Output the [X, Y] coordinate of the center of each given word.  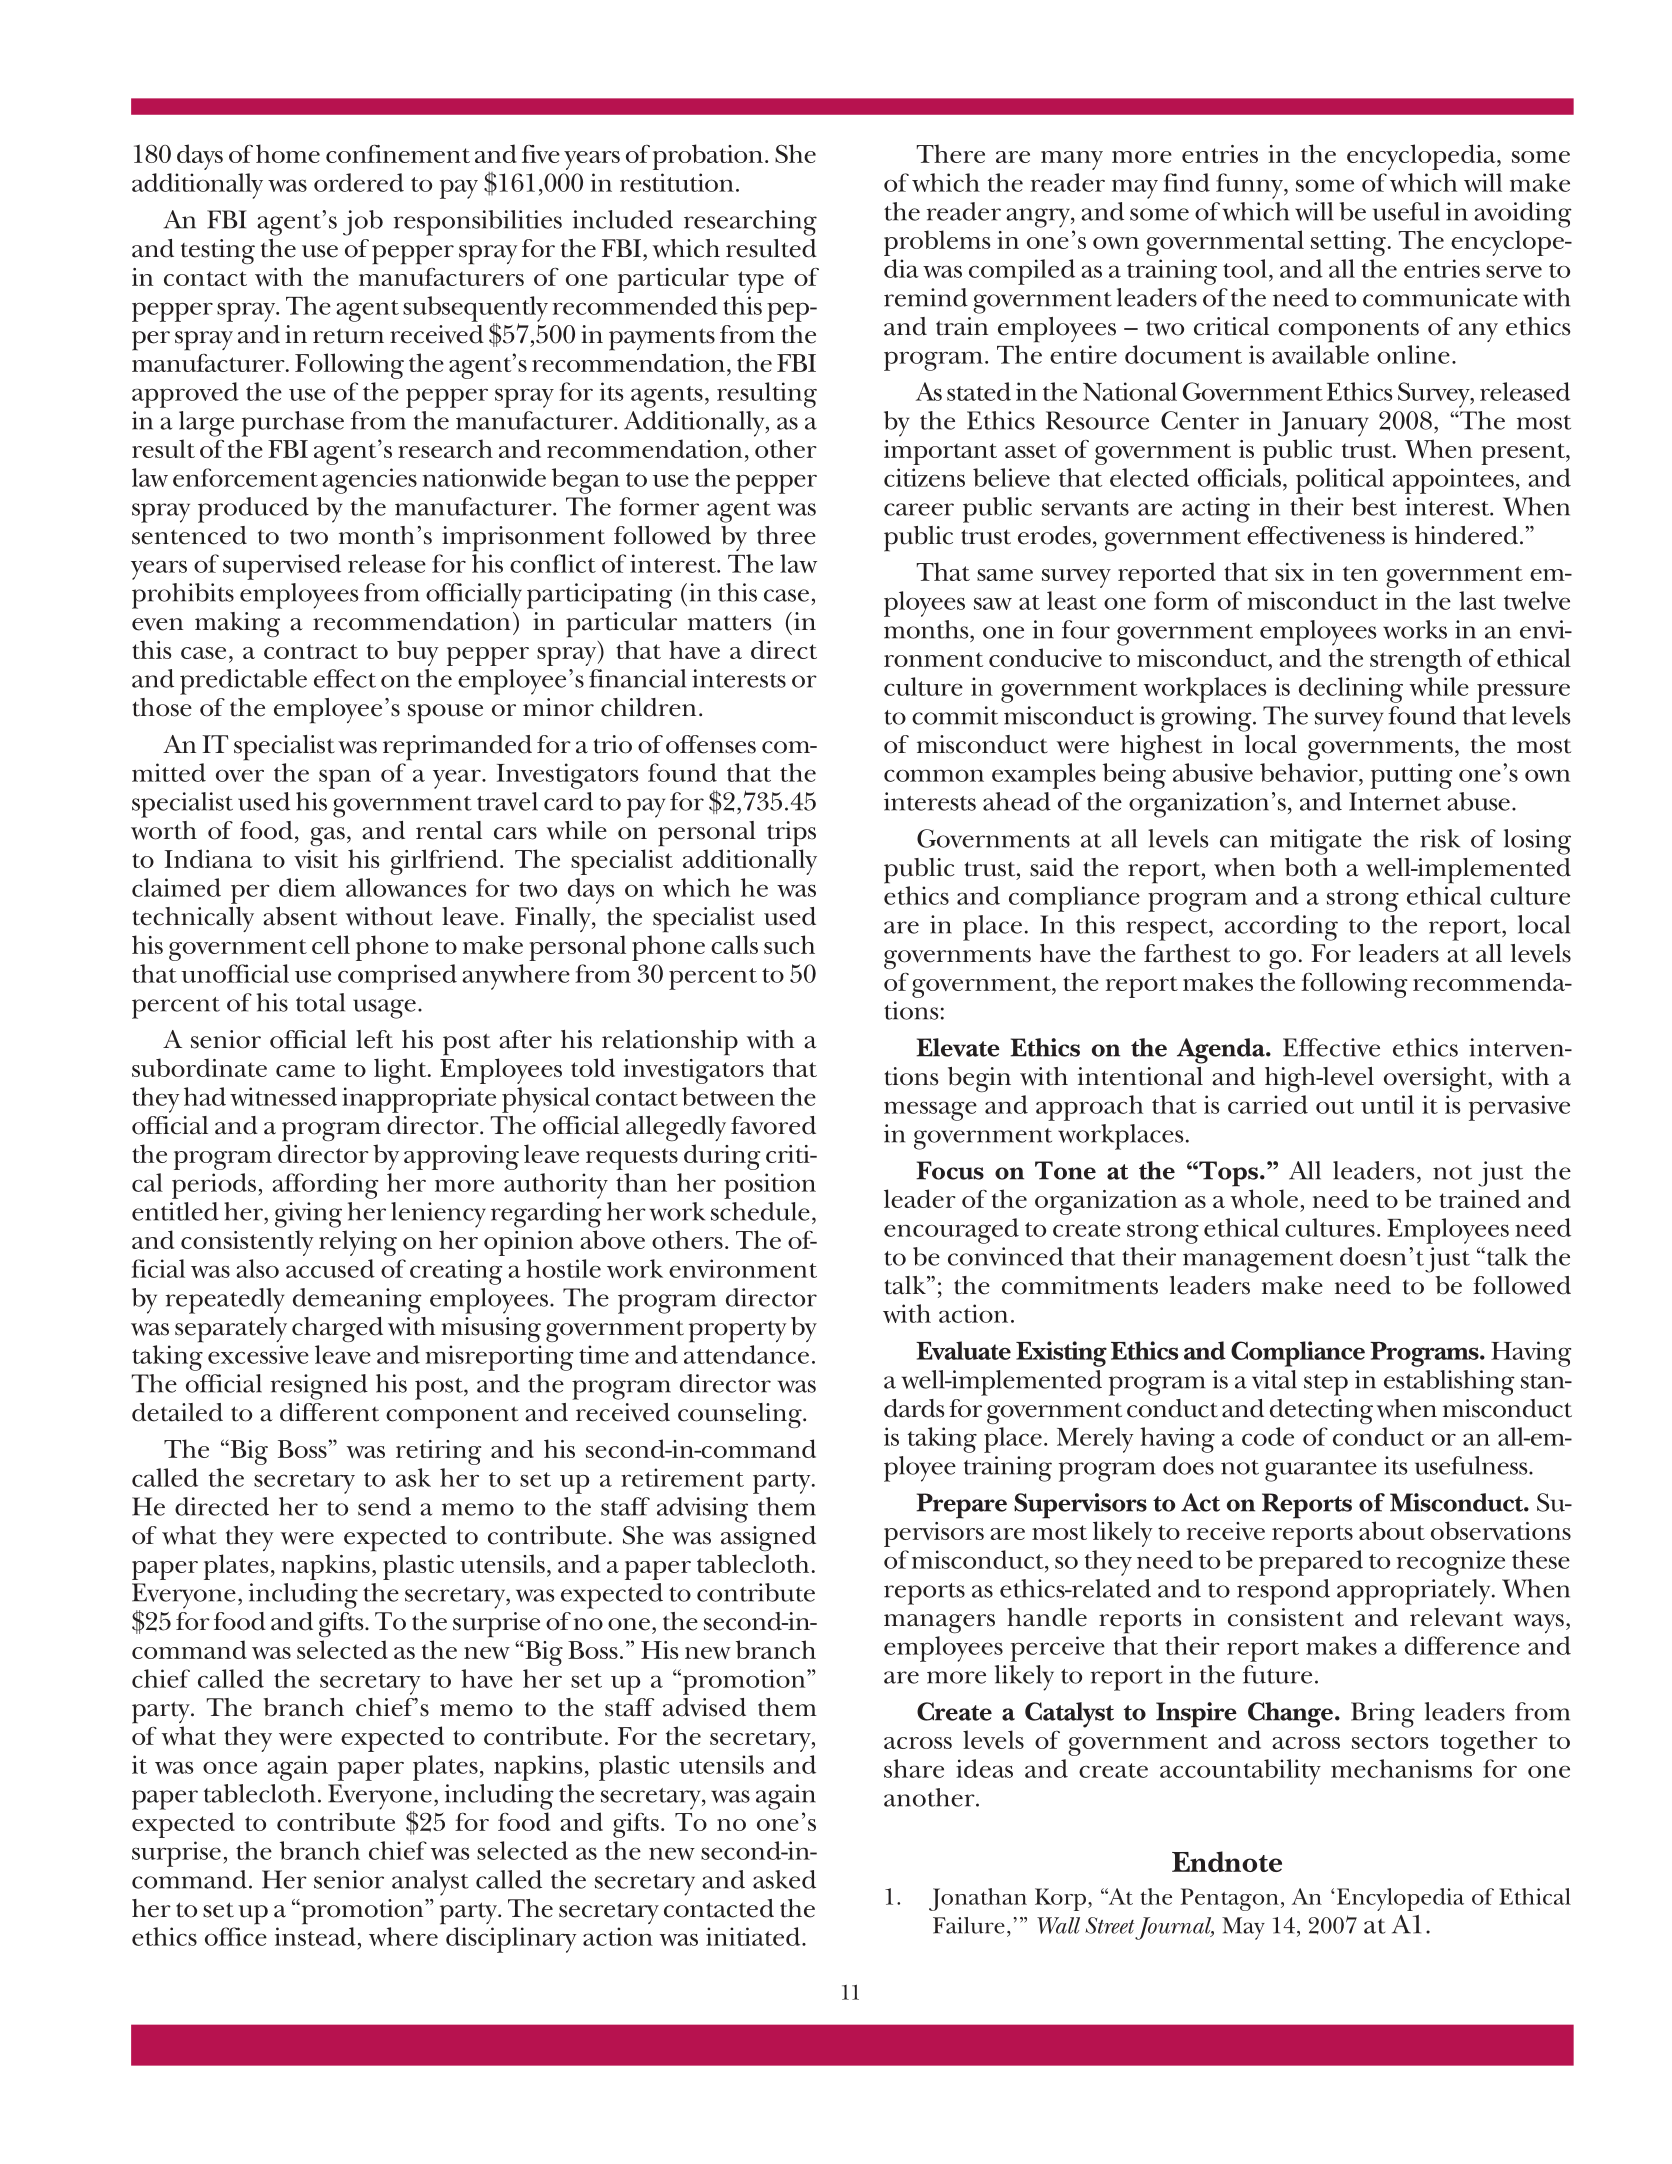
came [305, 1071]
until [1387, 1104]
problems [937, 243]
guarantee [1321, 1471]
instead [315, 1936]
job [363, 223]
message [930, 1111]
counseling [741, 1415]
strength [1416, 661]
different [329, 1412]
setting [1348, 243]
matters [729, 623]
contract [311, 651]
